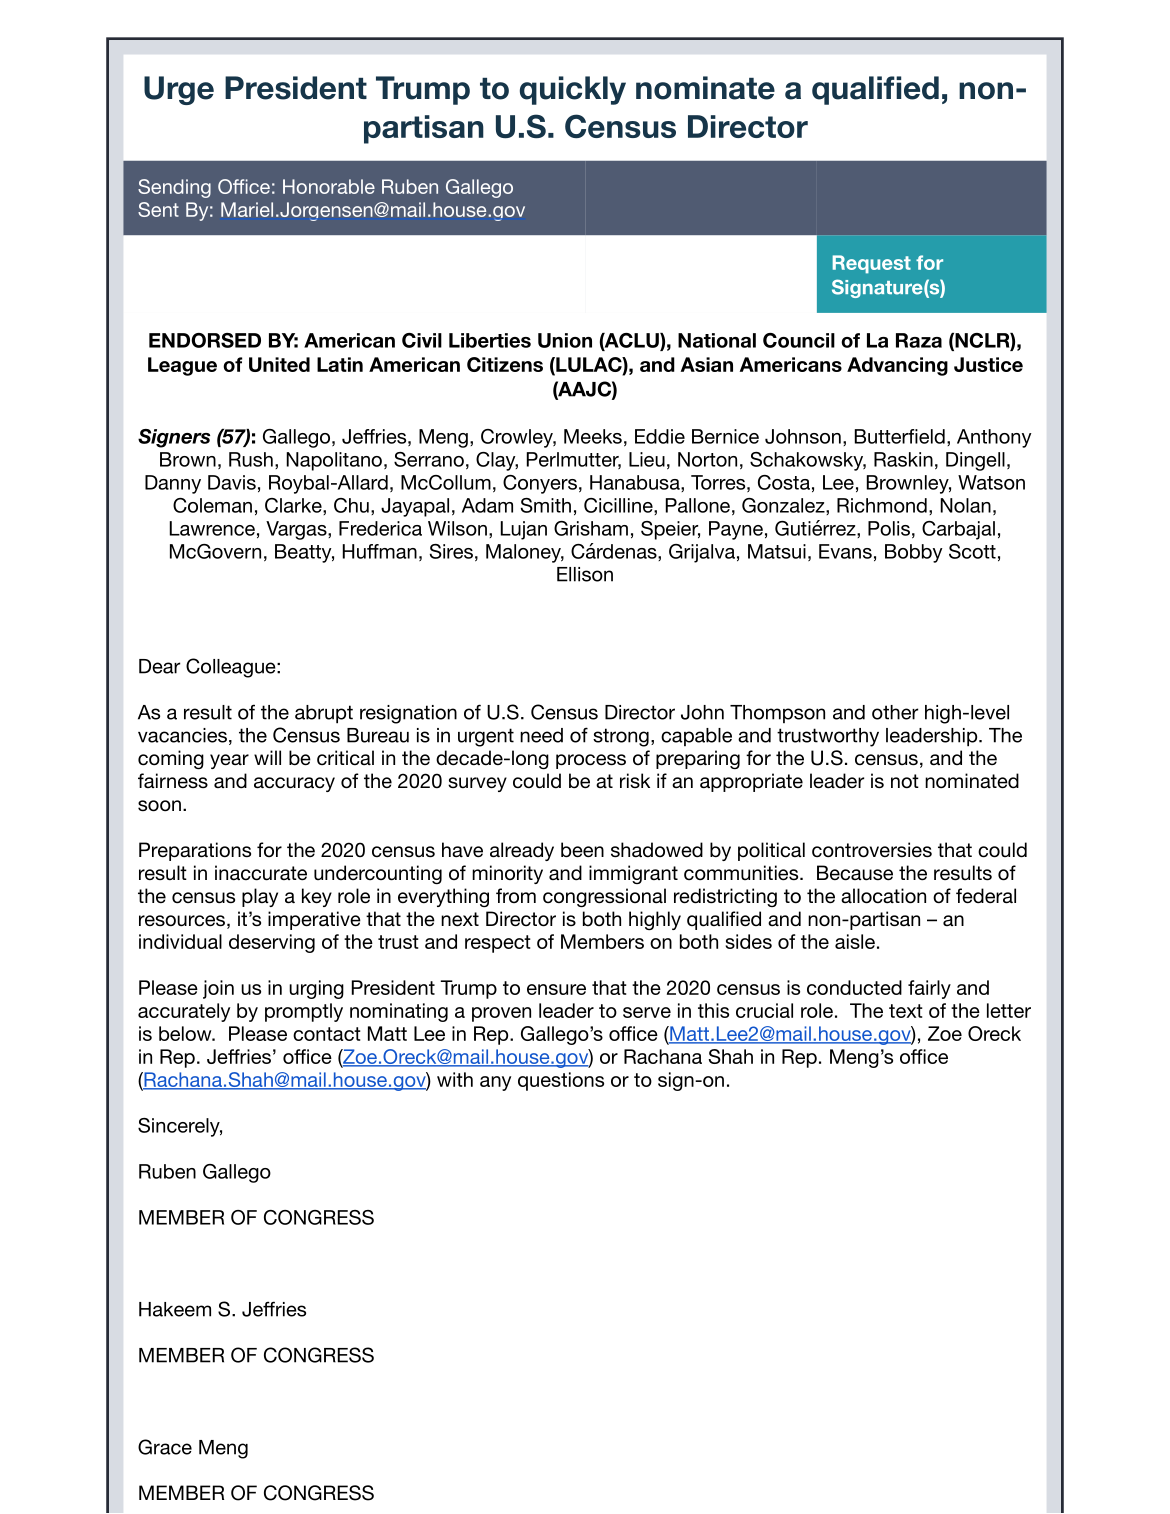  Describe the element at coordinates (561, 1081) in the screenshot. I see `questions` at that location.
